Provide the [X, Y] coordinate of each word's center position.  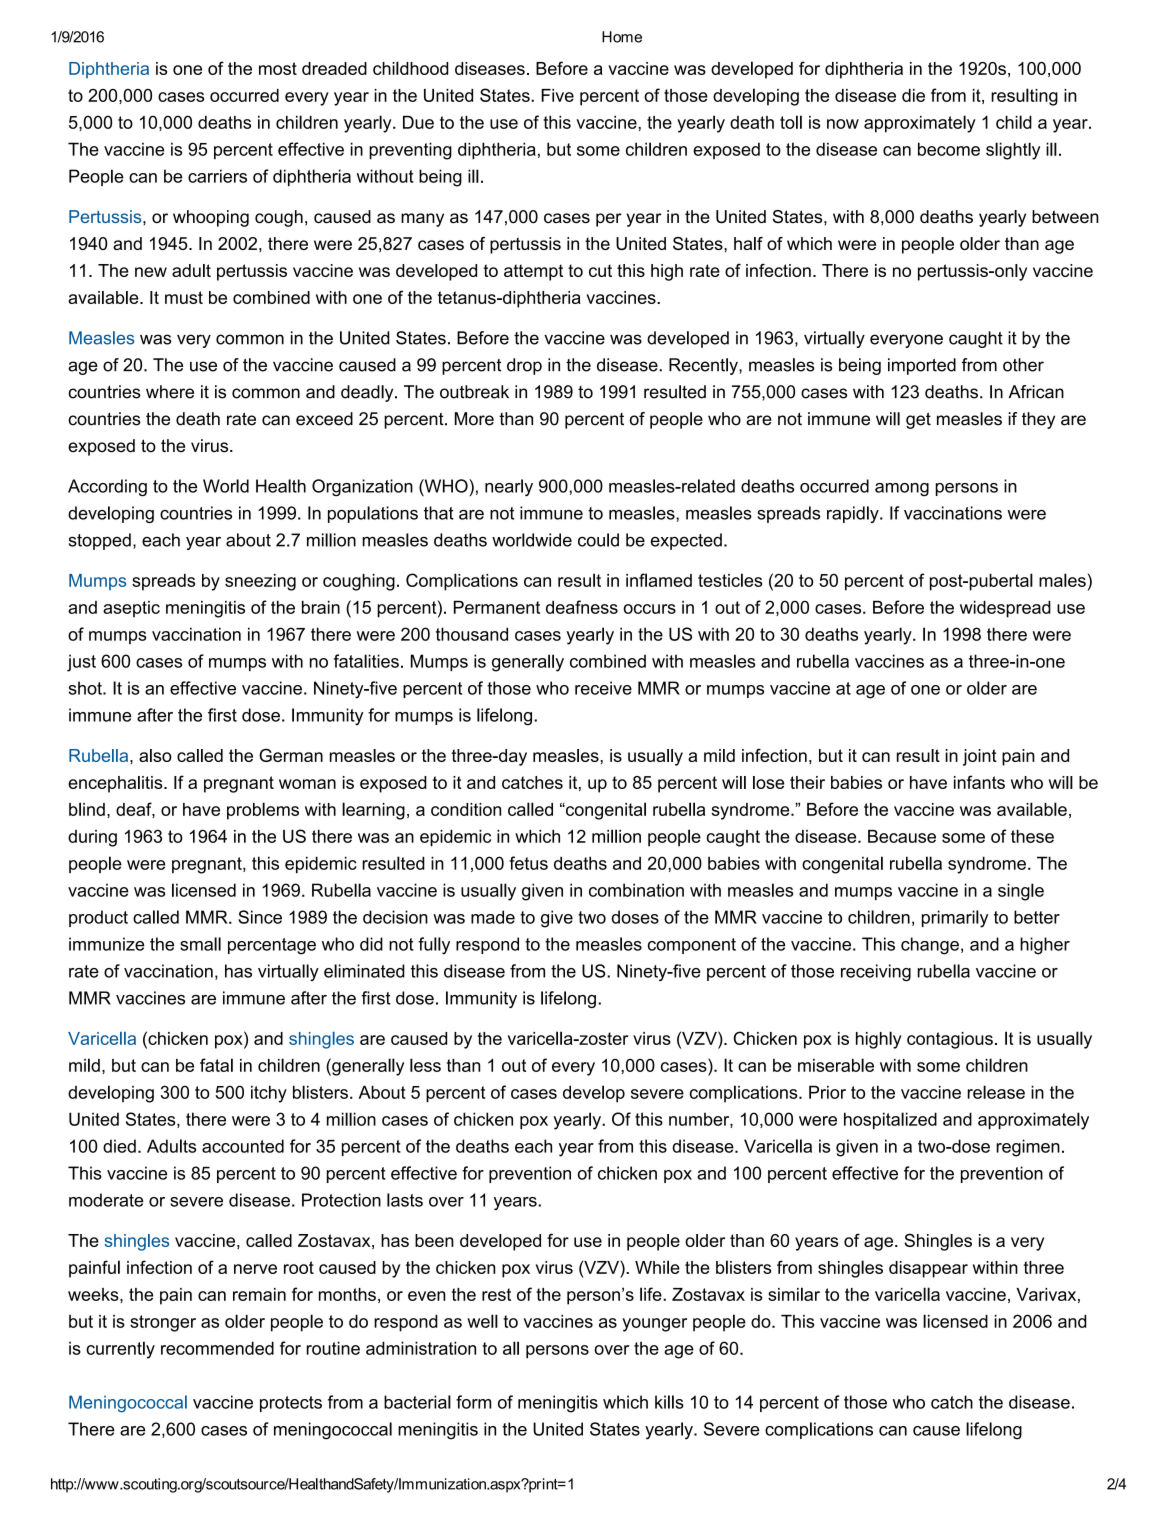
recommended [217, 1348]
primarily [955, 919]
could [598, 540]
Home [622, 37]
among [902, 490]
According [107, 488]
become [949, 149]
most [278, 68]
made [493, 917]
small [200, 944]
